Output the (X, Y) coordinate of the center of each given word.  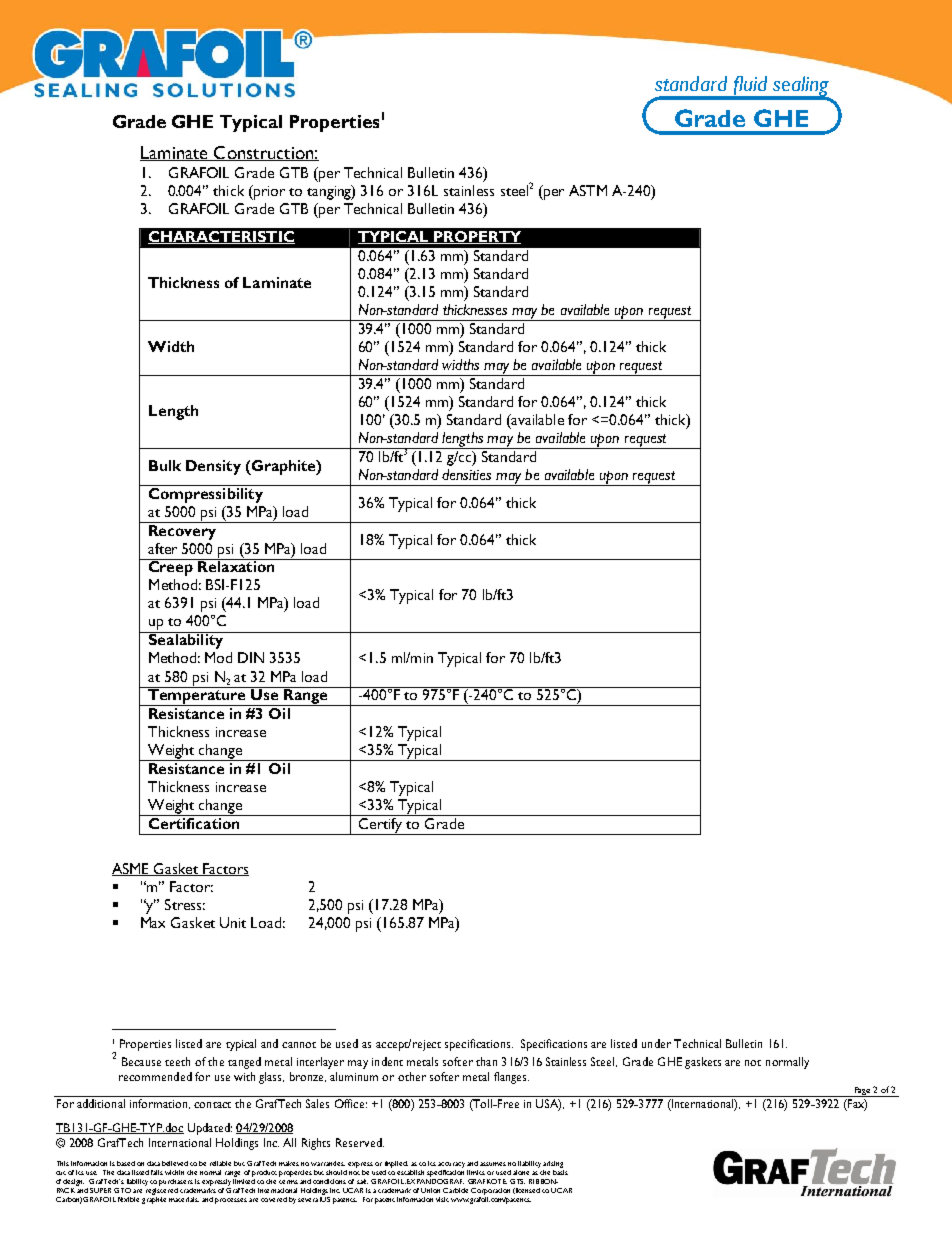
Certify (381, 826)
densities (466, 474)
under (656, 1043)
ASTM (588, 190)
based (126, 1163)
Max (153, 922)
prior (268, 192)
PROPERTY (477, 237)
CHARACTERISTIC (221, 237)
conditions (329, 1181)
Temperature (197, 696)
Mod (218, 657)
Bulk (165, 465)
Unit (233, 922)
